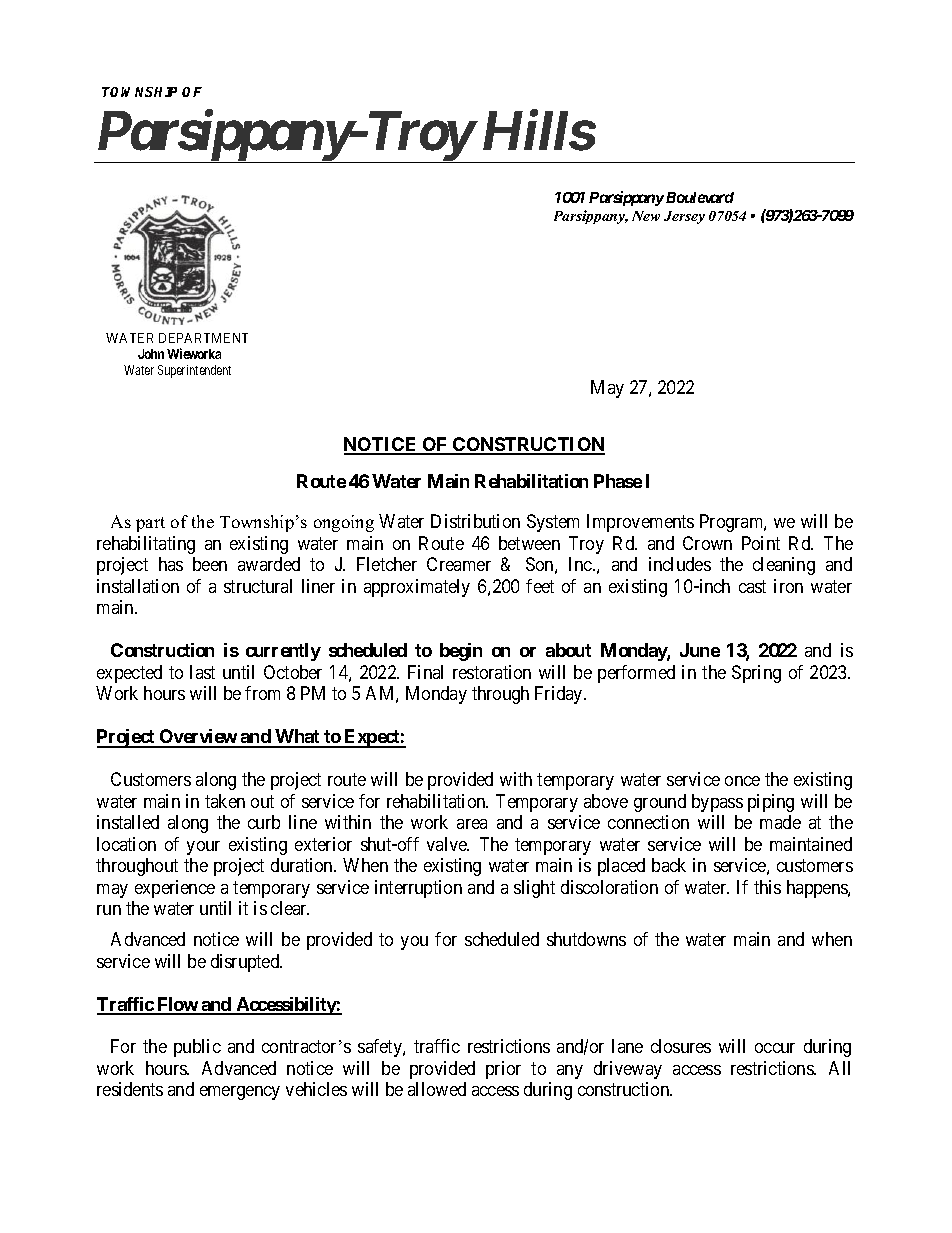 This page has height=1233, width=952. Describe the element at coordinates (472, 824) in the page. I see `area` at that location.
